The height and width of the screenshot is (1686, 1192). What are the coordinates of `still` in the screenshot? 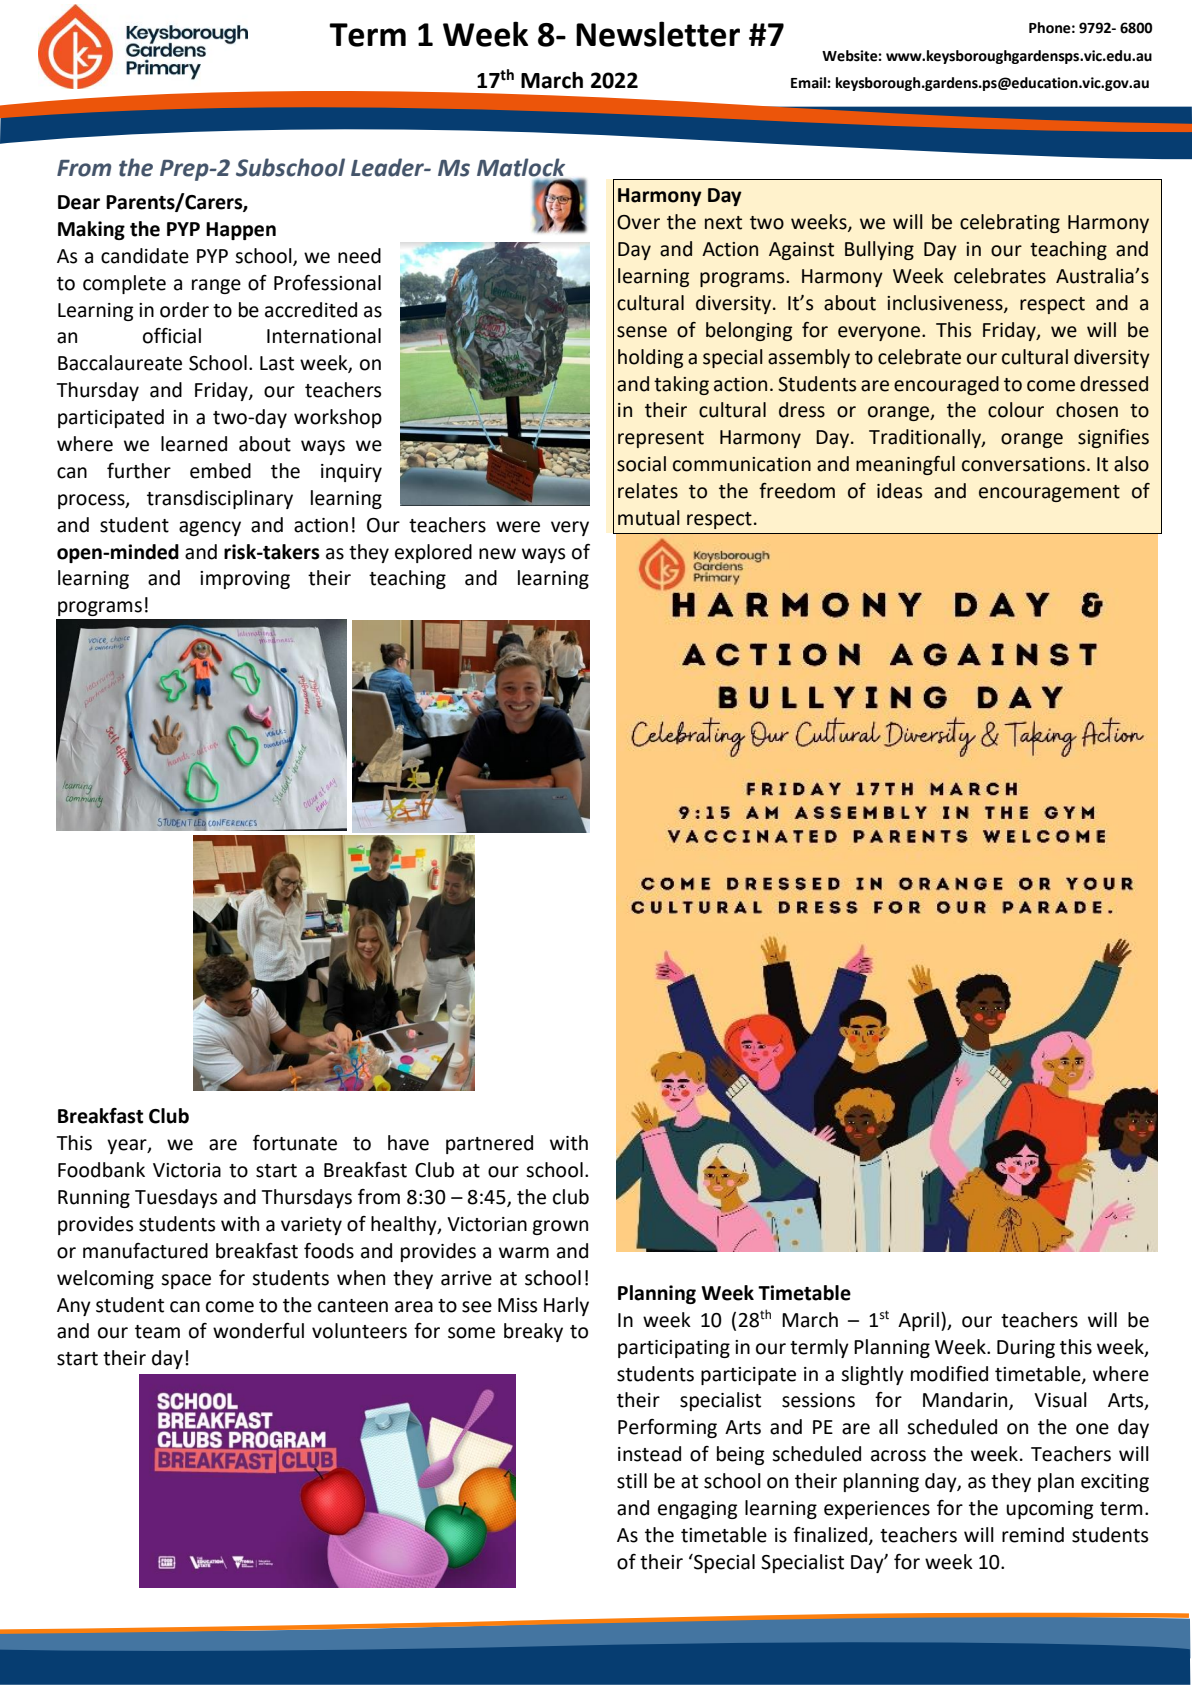 It's located at (632, 1481).
